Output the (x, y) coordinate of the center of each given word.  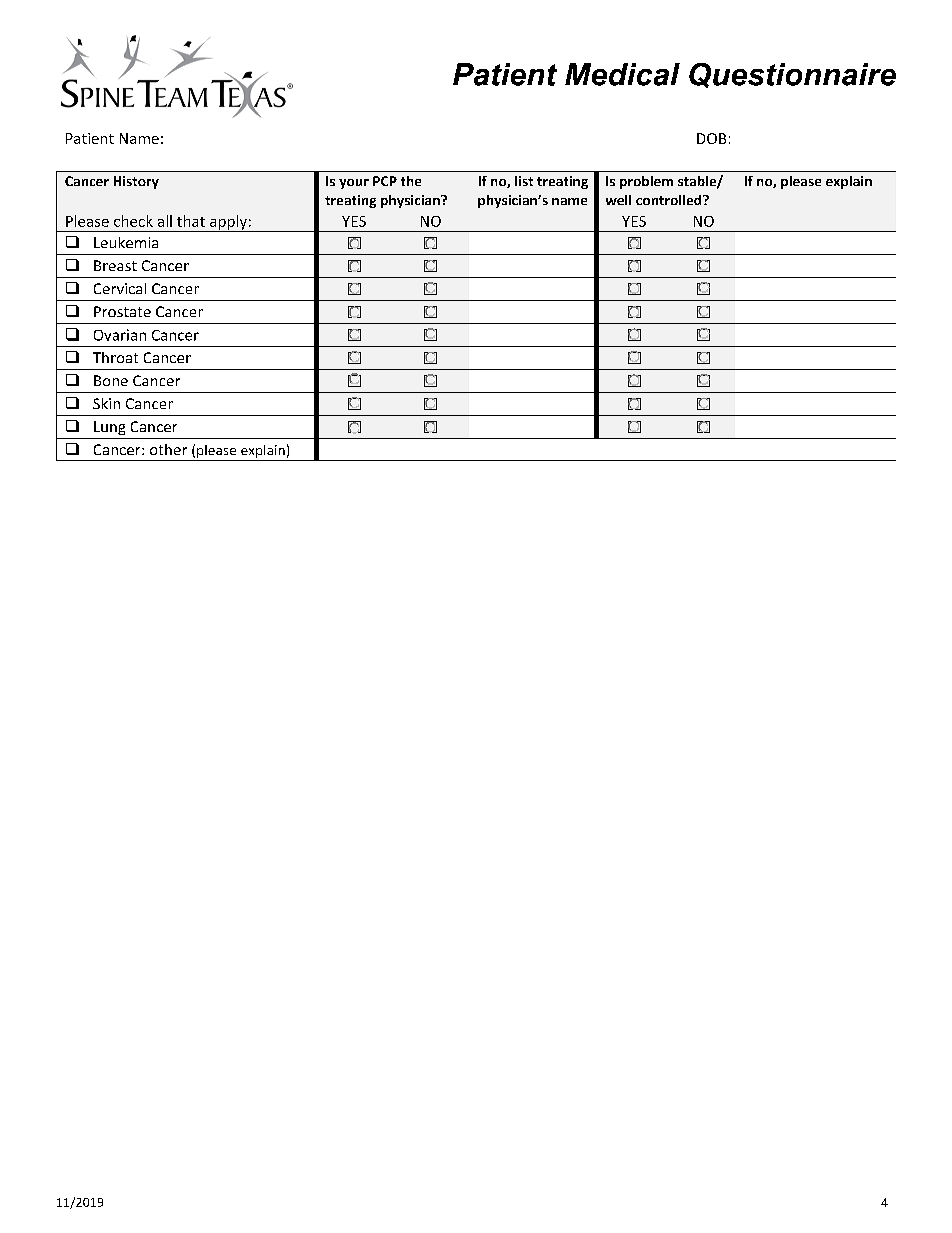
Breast (115, 265)
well (618, 200)
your (354, 184)
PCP (385, 181)
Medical (622, 74)
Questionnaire (792, 75)
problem (646, 182)
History (136, 182)
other (168, 449)
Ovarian (120, 335)
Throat (115, 357)
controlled (670, 200)
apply (228, 223)
